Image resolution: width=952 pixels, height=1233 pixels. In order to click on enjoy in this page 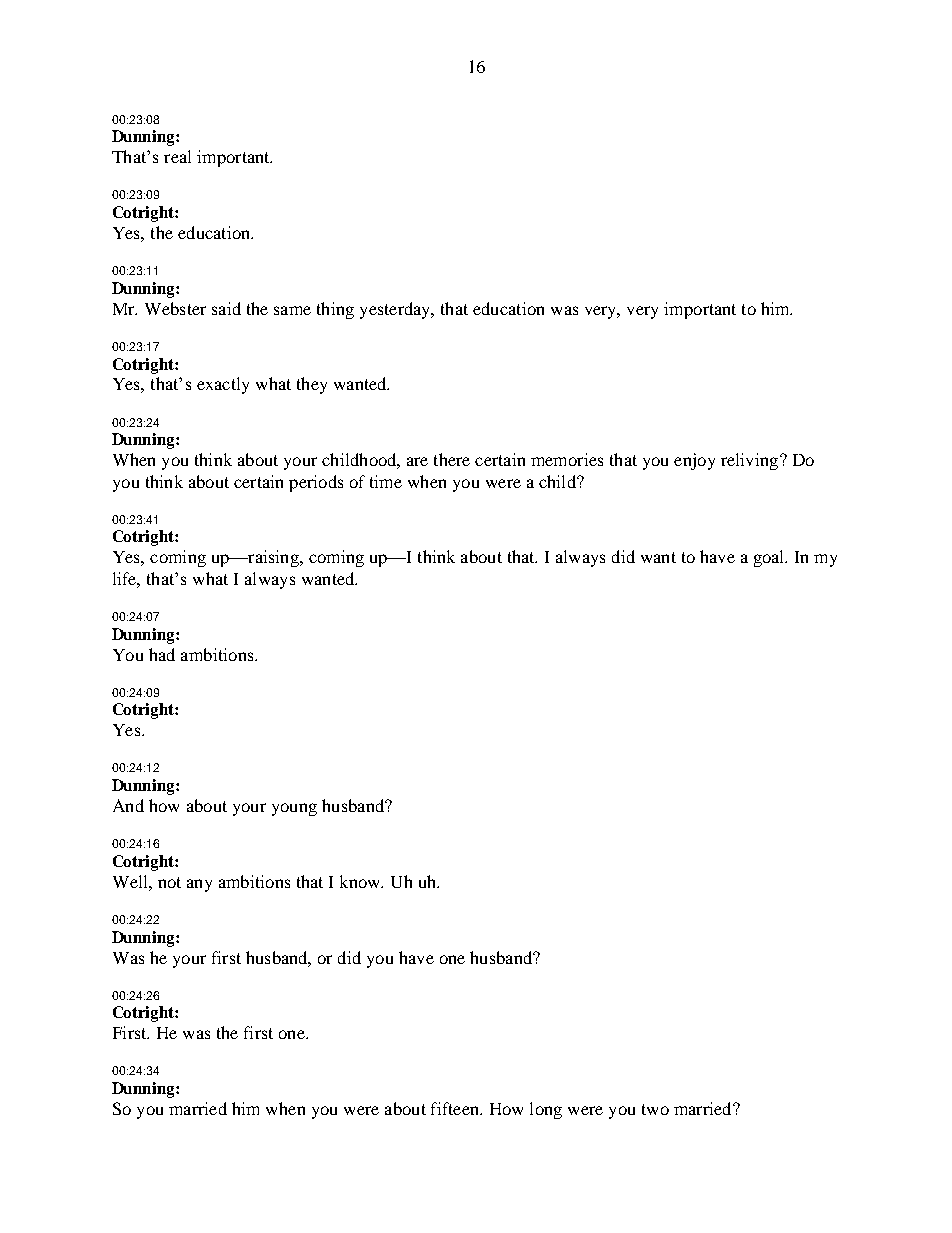, I will do `click(694, 461)`.
